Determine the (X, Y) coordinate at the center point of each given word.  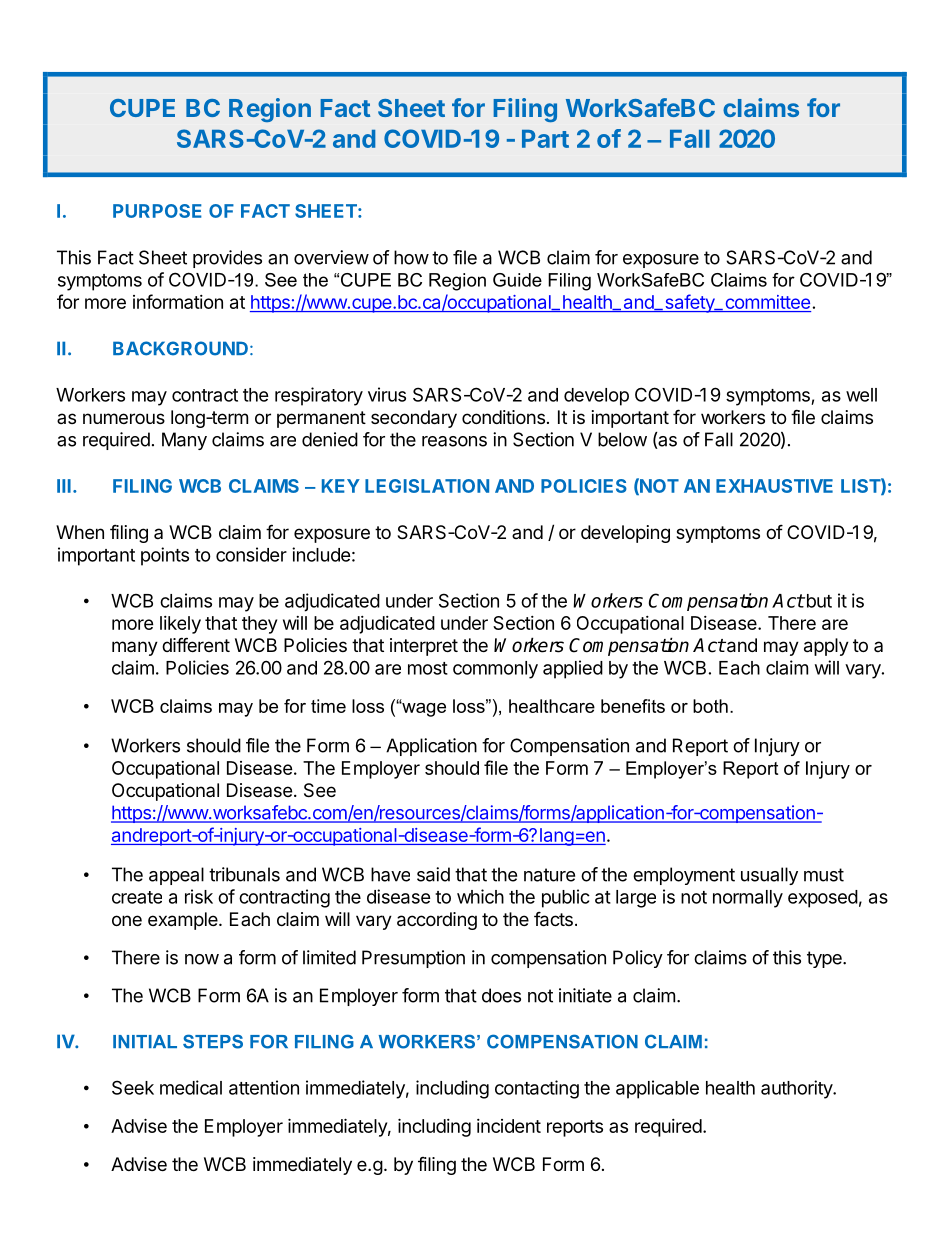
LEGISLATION (427, 486)
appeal (176, 876)
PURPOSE (157, 211)
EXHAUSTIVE (774, 486)
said (433, 874)
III (64, 486)
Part (545, 139)
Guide (517, 280)
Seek (133, 1087)
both (710, 706)
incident (509, 1126)
